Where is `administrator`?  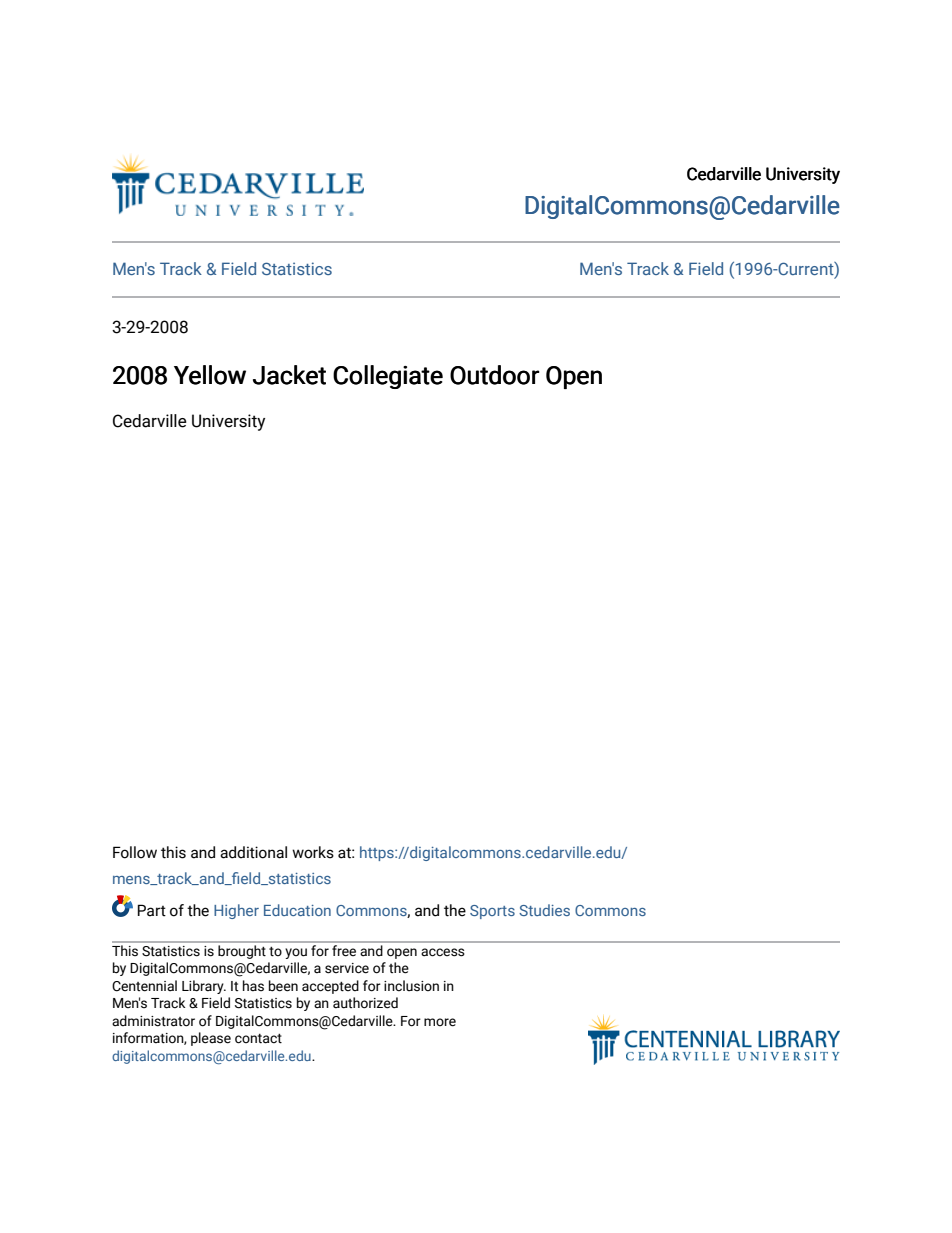 administrator is located at coordinates (153, 1021).
